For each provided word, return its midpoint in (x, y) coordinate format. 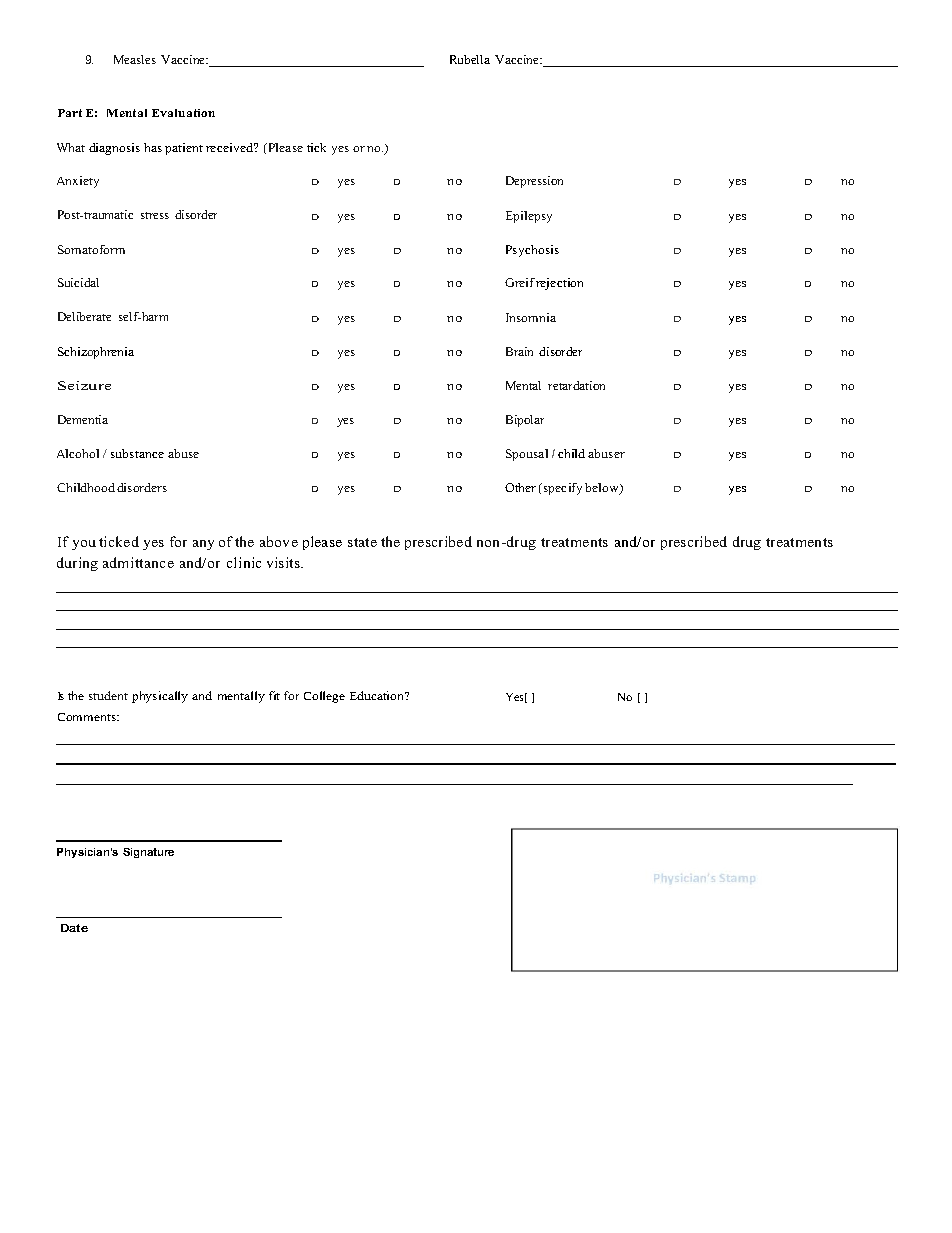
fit (274, 695)
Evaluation (183, 113)
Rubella (470, 59)
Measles (135, 59)
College (324, 697)
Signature (148, 853)
